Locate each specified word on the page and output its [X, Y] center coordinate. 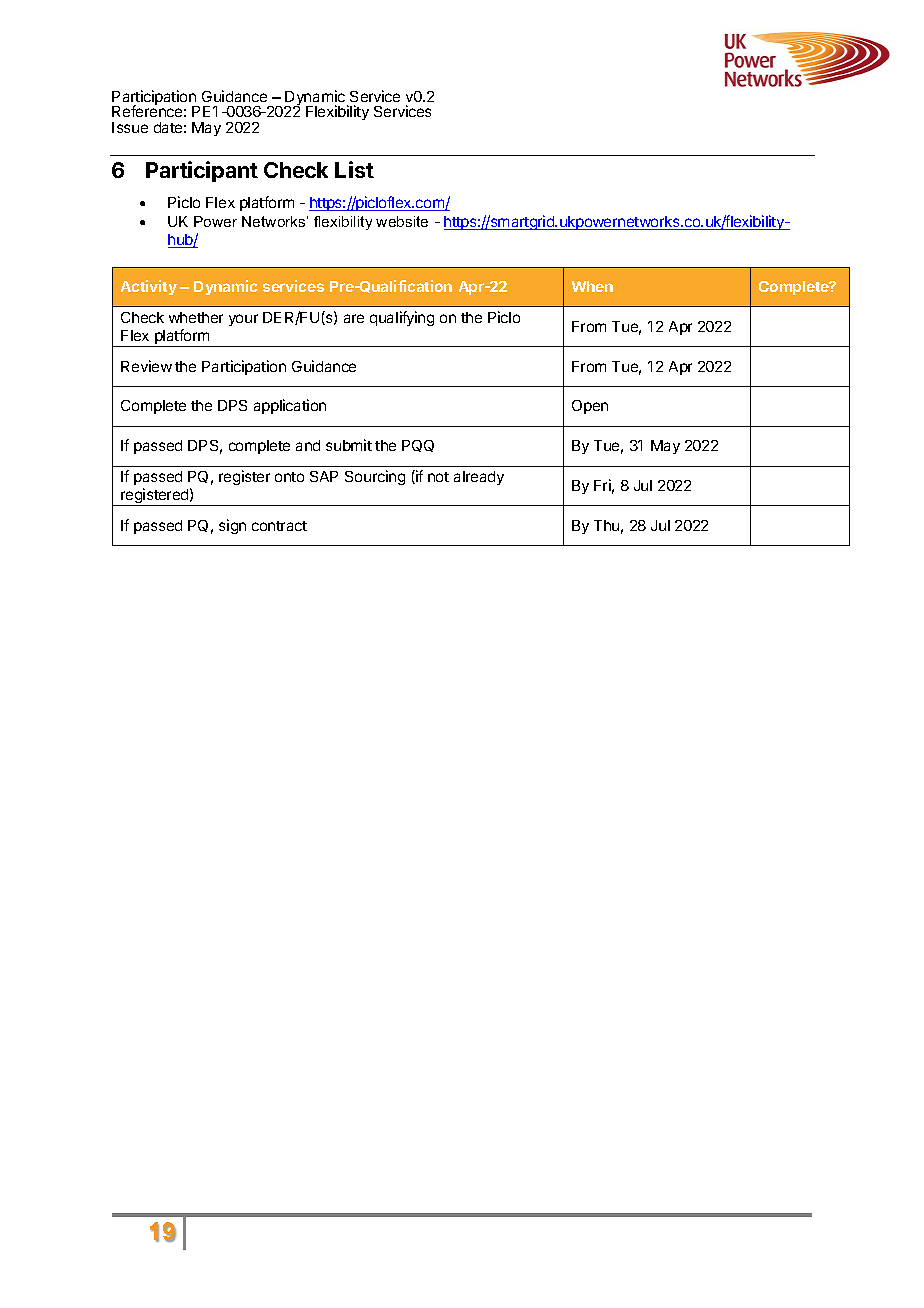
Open [590, 407]
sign [232, 526]
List [354, 169]
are [354, 318]
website [402, 221]
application [290, 406]
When [592, 286]
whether [196, 317]
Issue [130, 127]
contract [279, 526]
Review [146, 366]
